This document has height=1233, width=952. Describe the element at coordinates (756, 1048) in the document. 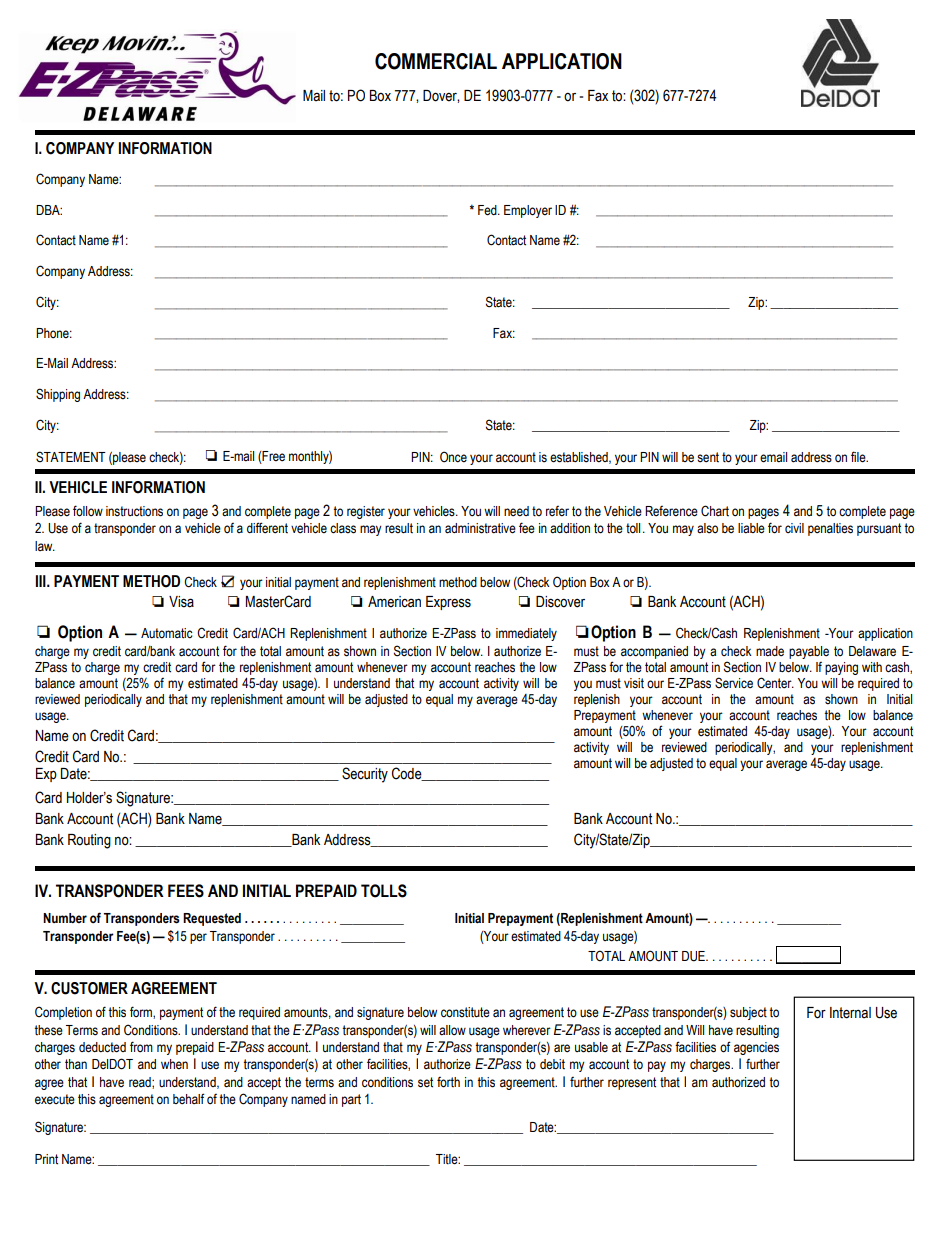

I see `agencies` at that location.
